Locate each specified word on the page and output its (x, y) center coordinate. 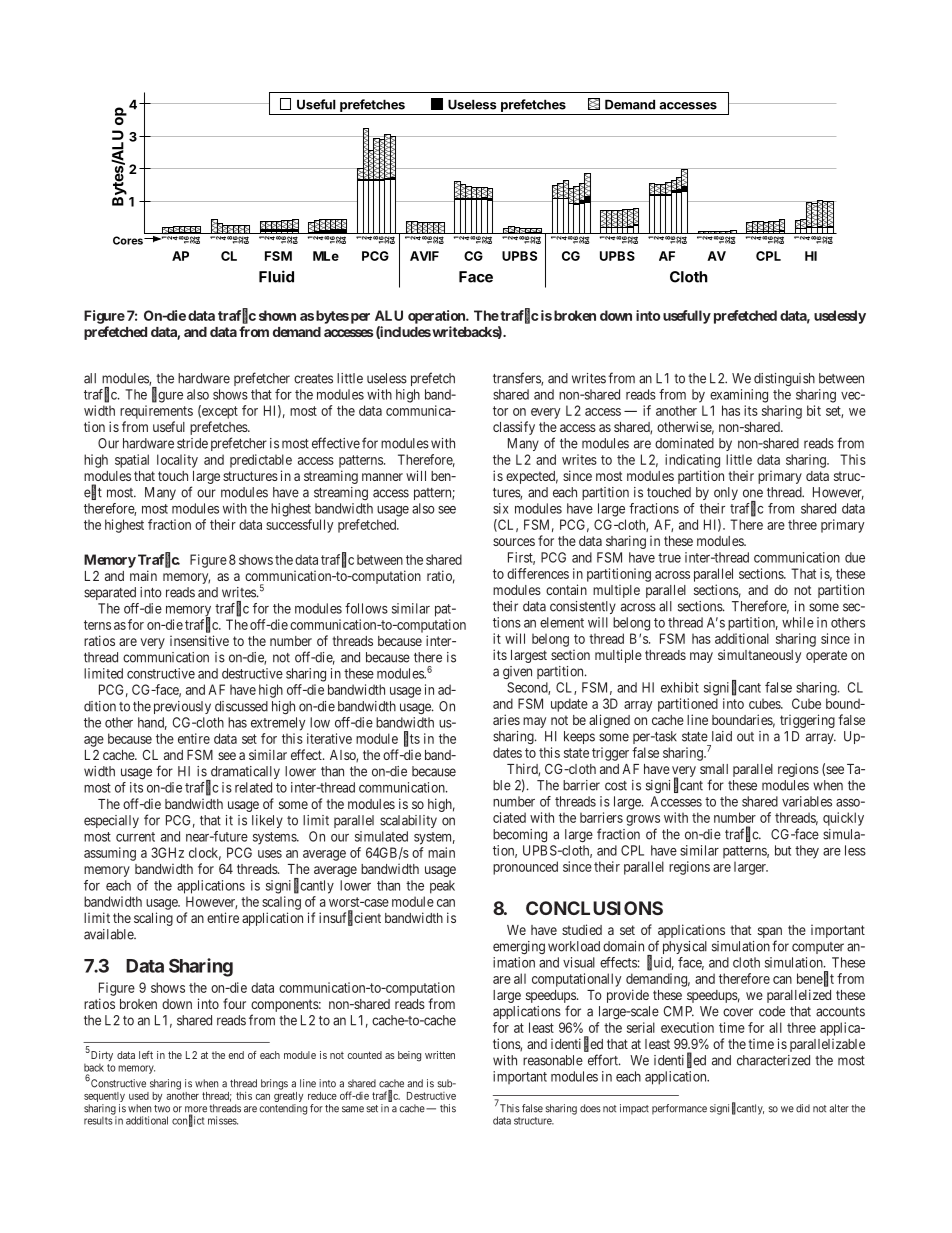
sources (514, 542)
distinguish (784, 380)
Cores (129, 240)
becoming (520, 835)
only (726, 493)
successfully (299, 526)
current (135, 837)
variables (807, 801)
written (440, 1055)
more (196, 1110)
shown (277, 315)
